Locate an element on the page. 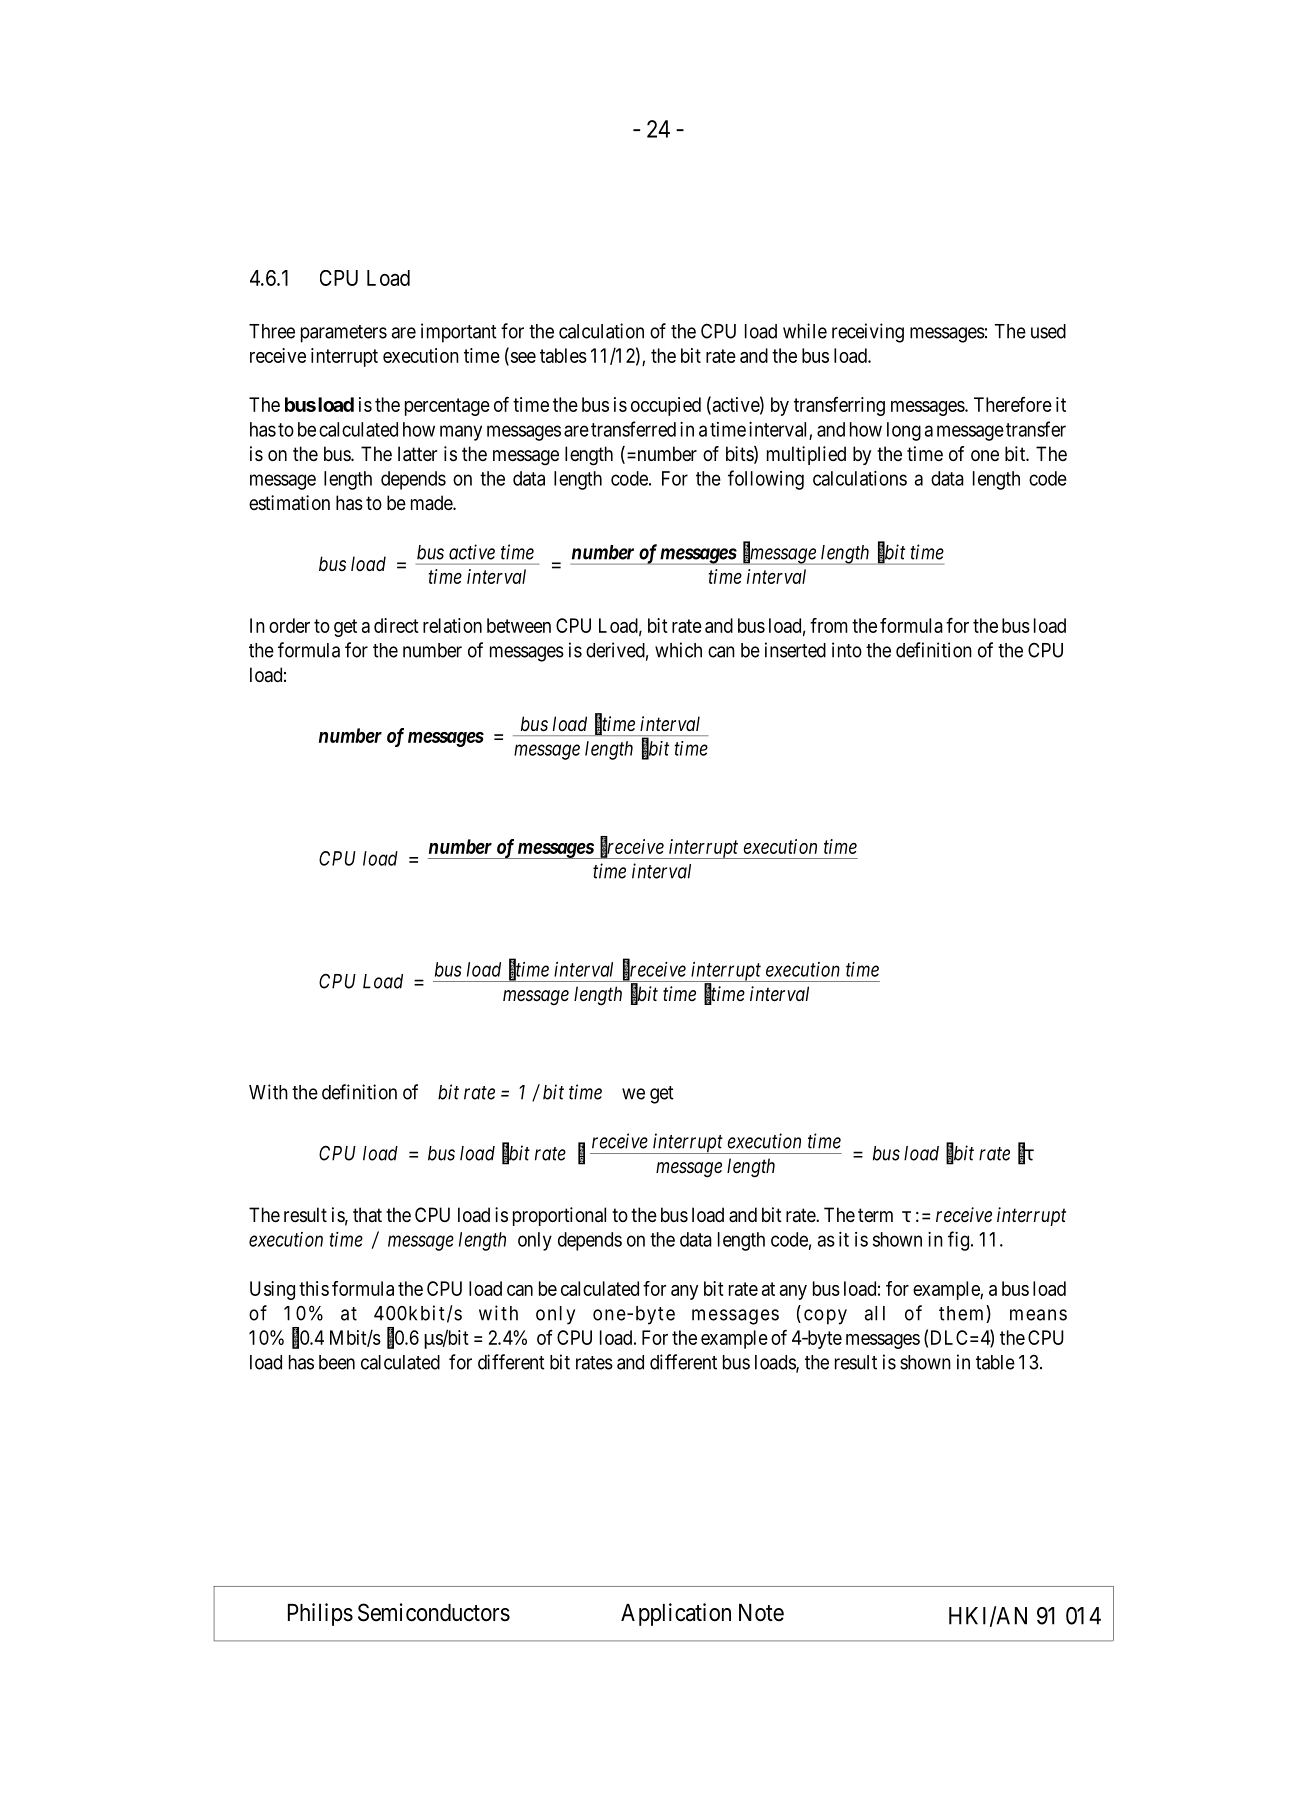 The width and height of the page is (1314, 1798). Therefore is located at coordinates (1013, 404).
